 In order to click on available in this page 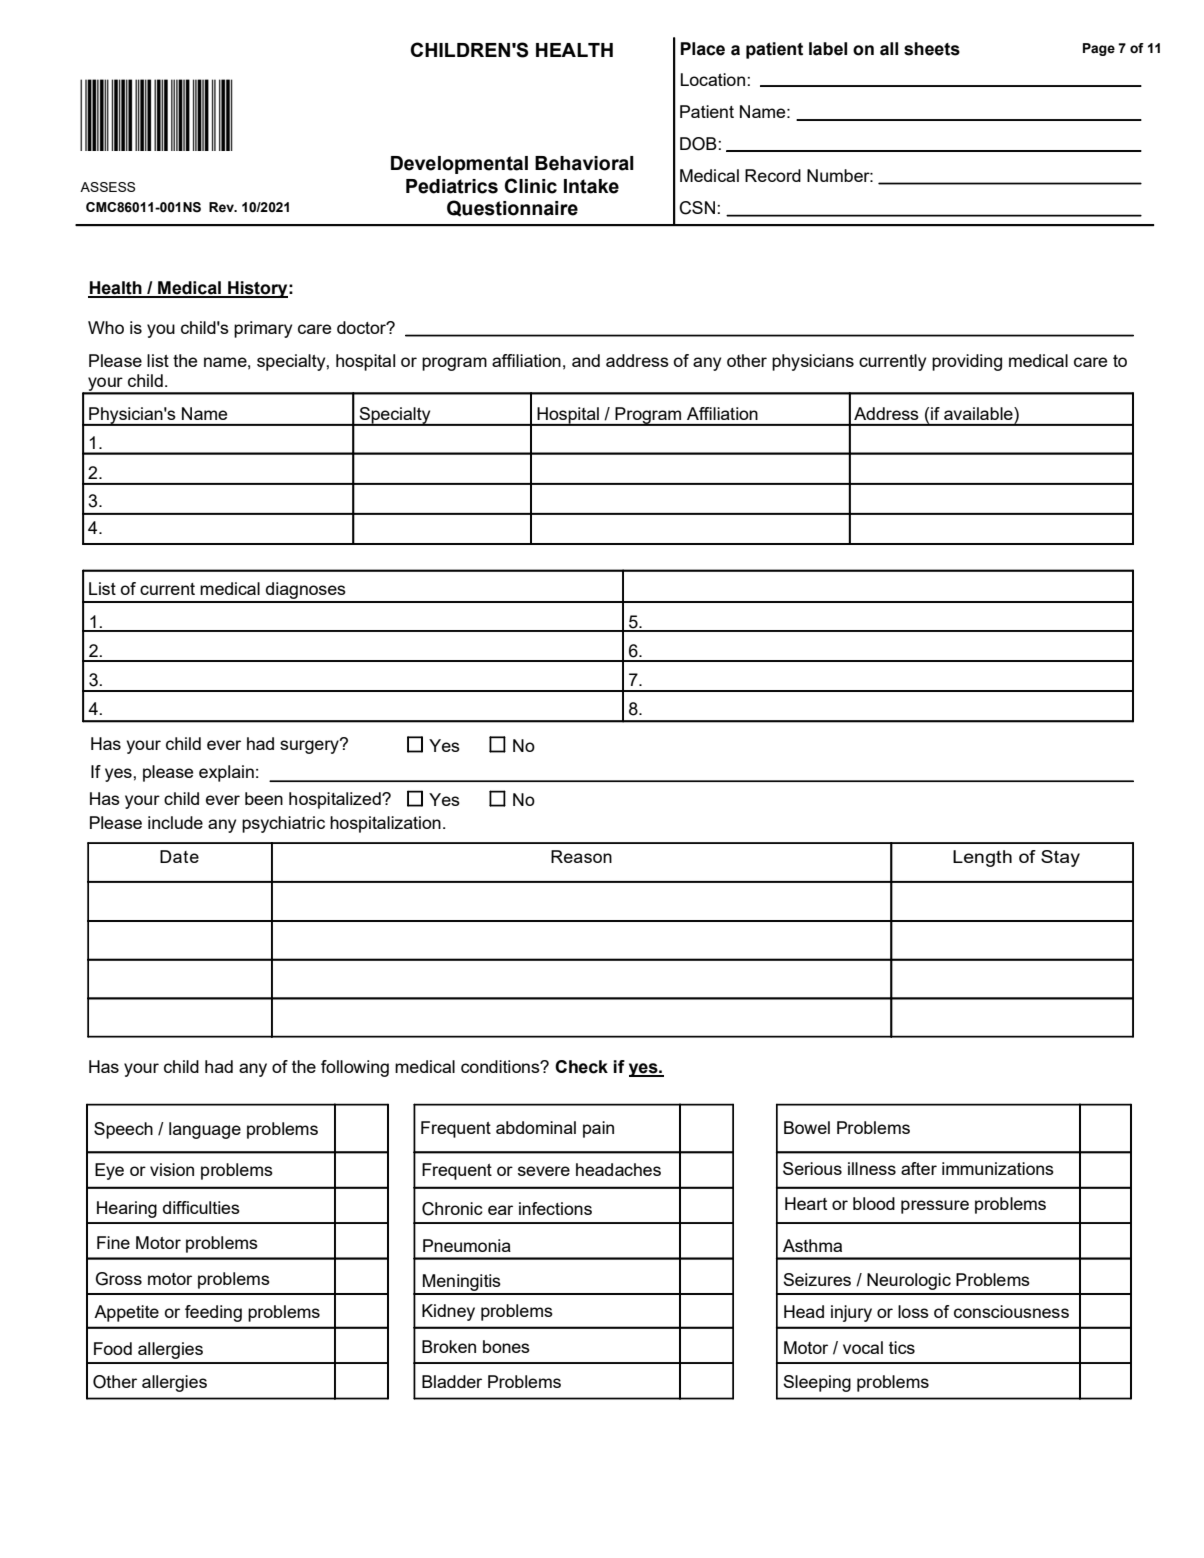, I will do `click(979, 413)`.
